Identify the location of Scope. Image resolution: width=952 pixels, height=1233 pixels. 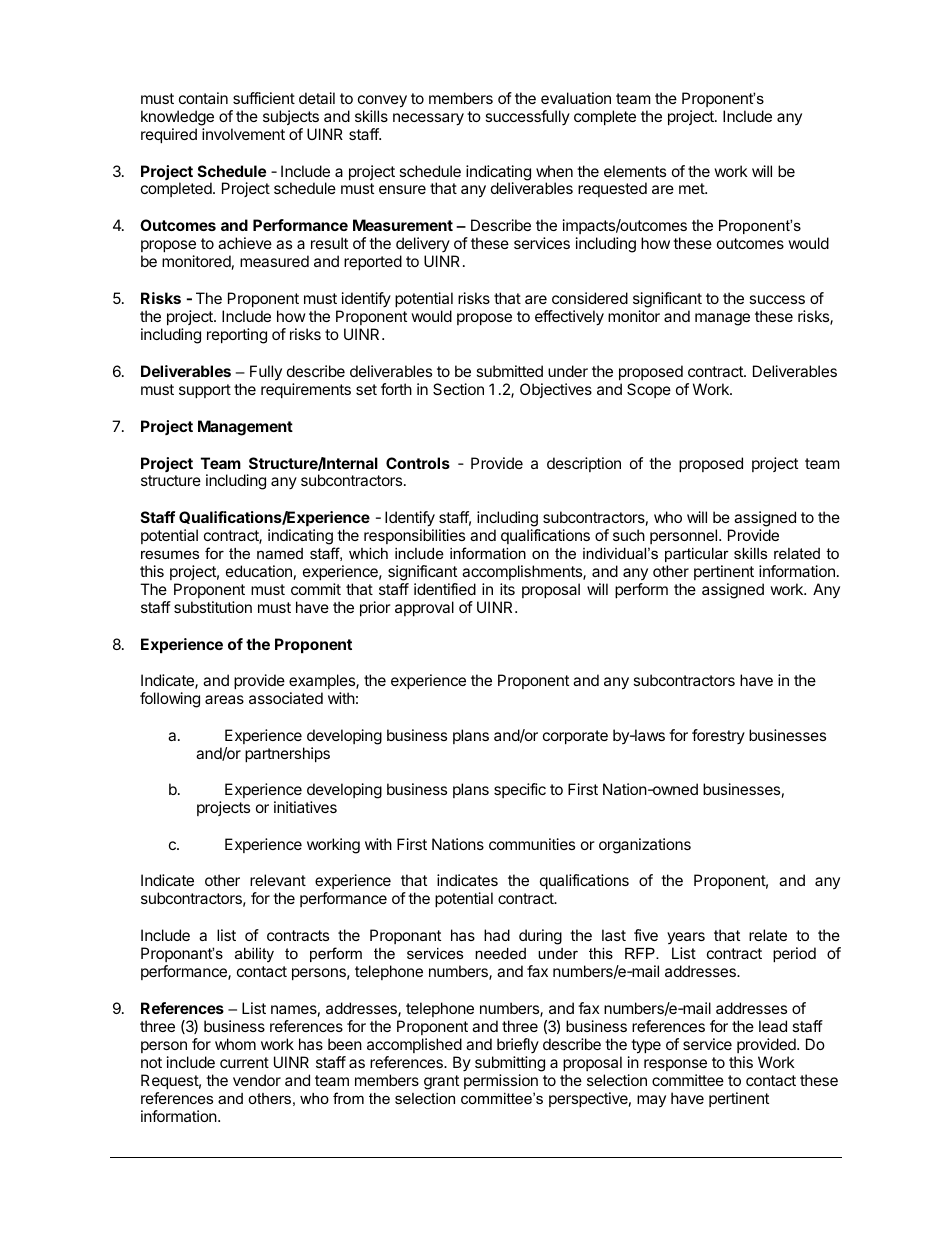
(649, 390).
